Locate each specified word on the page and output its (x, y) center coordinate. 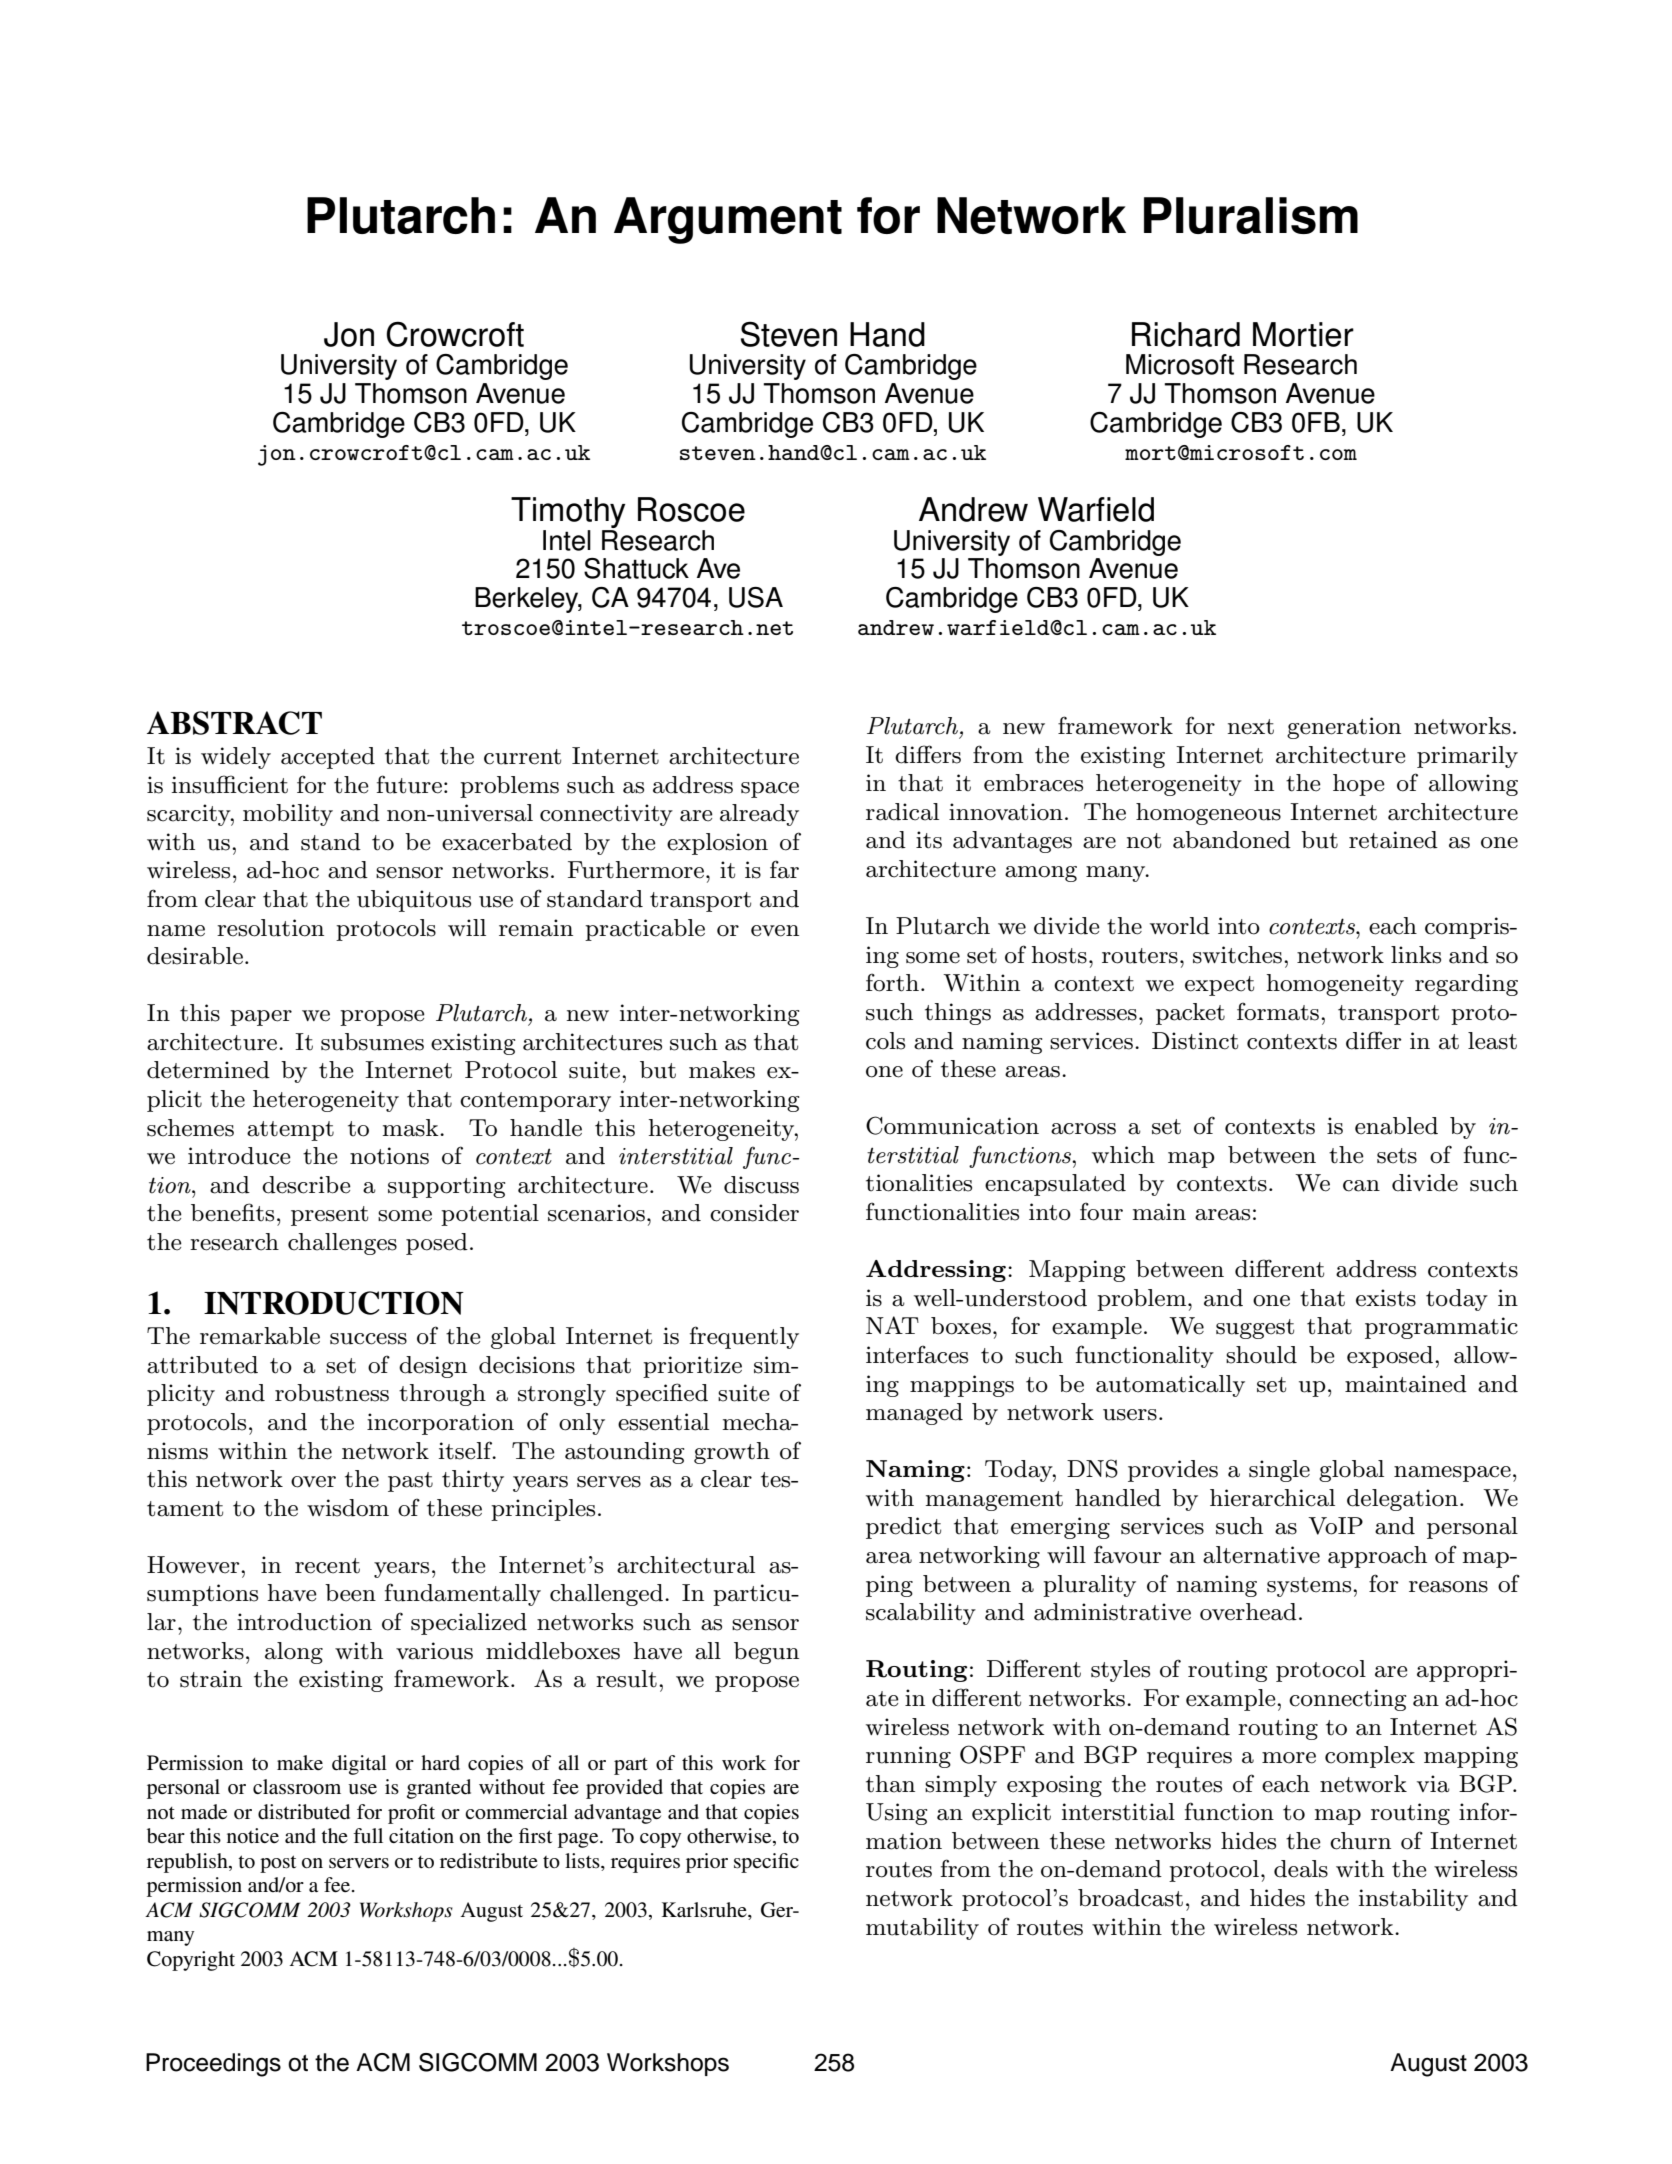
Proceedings (213, 2065)
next (1251, 727)
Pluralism (1251, 215)
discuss (761, 1185)
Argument (728, 220)
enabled (1396, 1126)
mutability (922, 1929)
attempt (290, 1131)
